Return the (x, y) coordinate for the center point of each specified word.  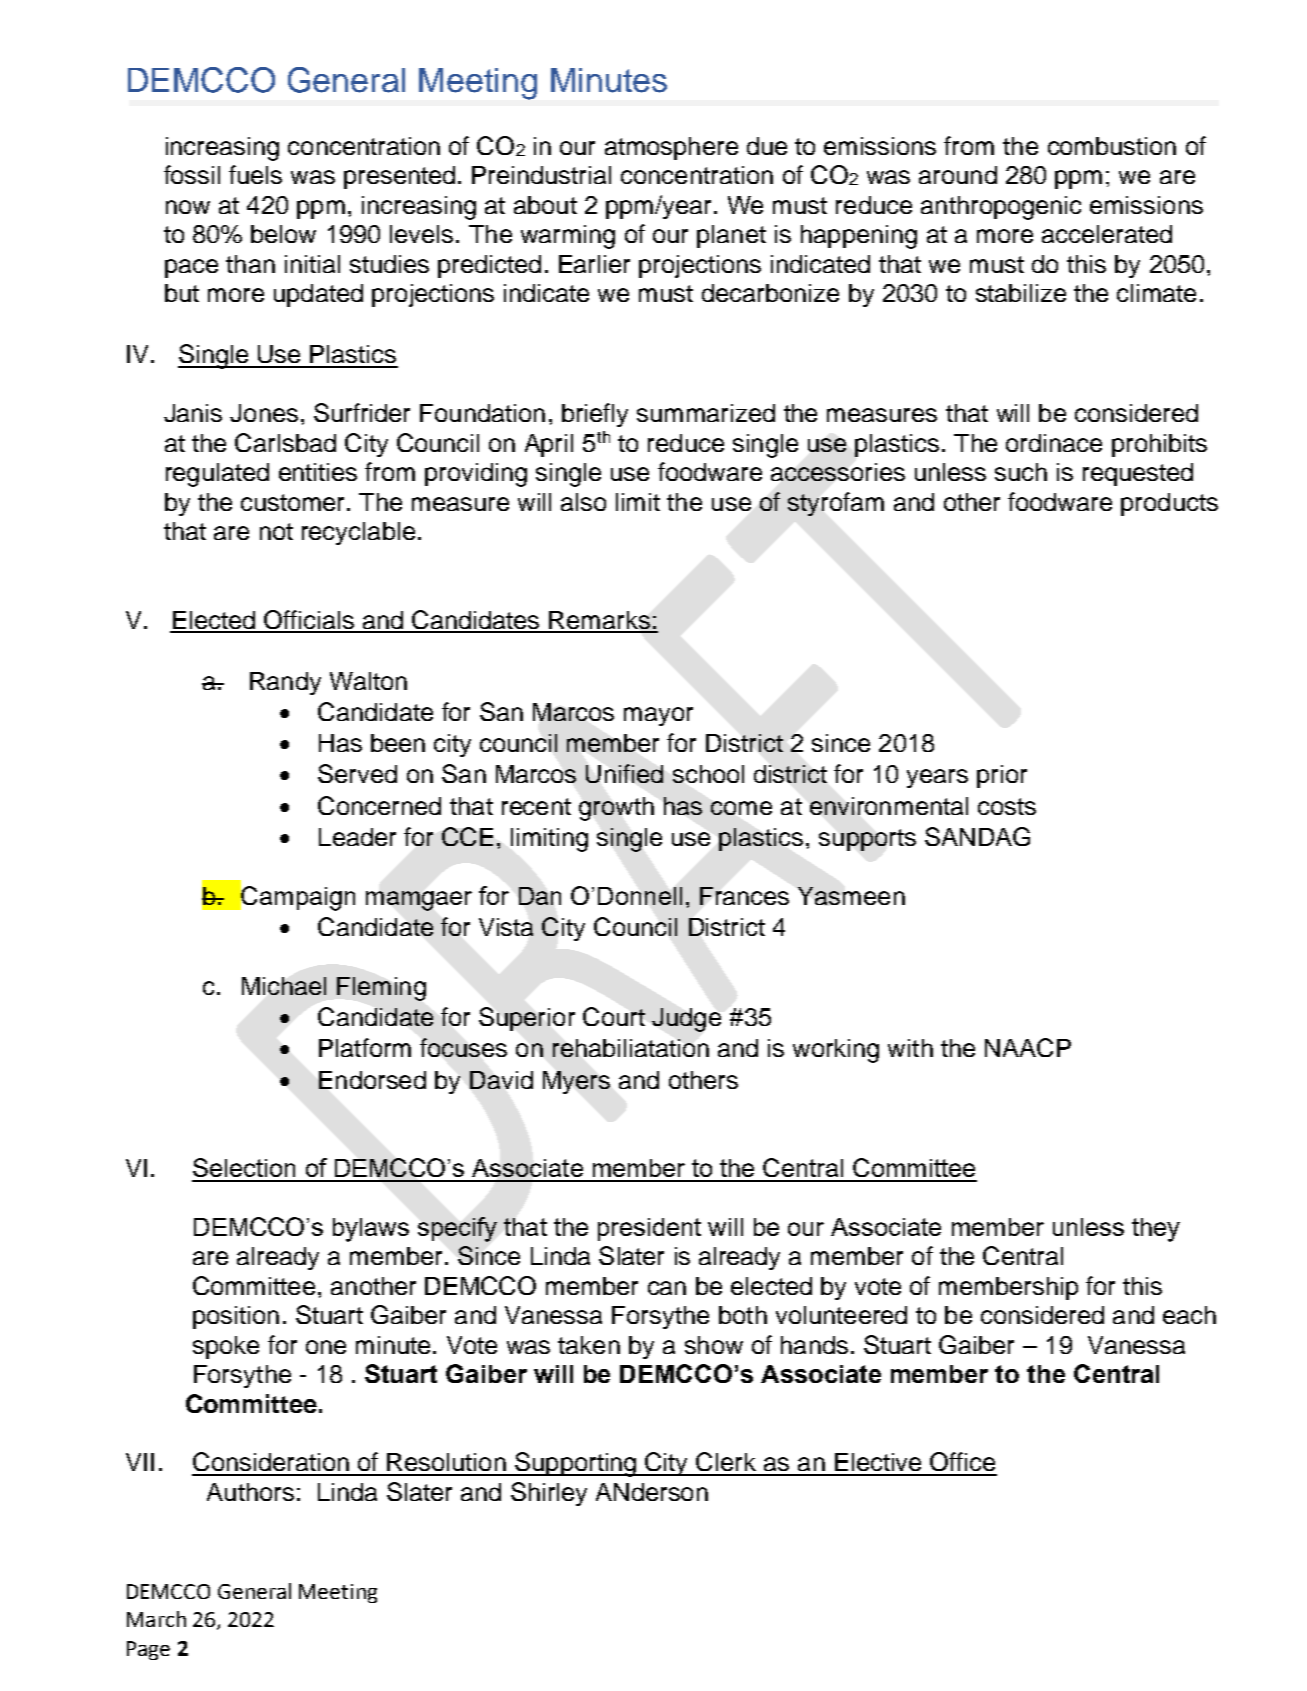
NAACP (1028, 1047)
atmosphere (671, 148)
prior (1002, 776)
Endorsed (372, 1080)
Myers (576, 1082)
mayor (658, 716)
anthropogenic (1001, 208)
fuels (255, 174)
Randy (285, 683)
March (156, 1619)
